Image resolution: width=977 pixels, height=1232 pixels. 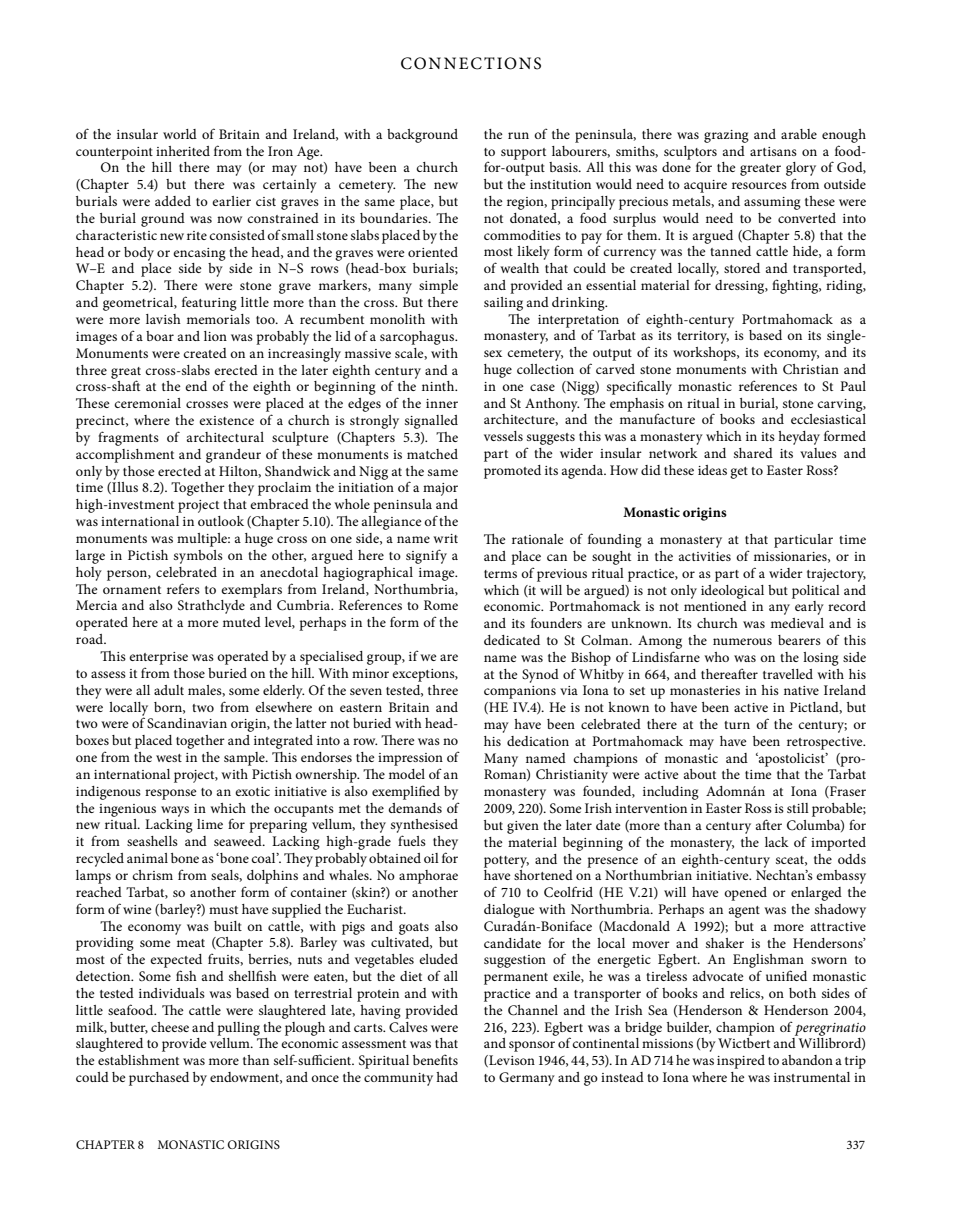 I want to click on Rome, so click(x=441, y=605).
